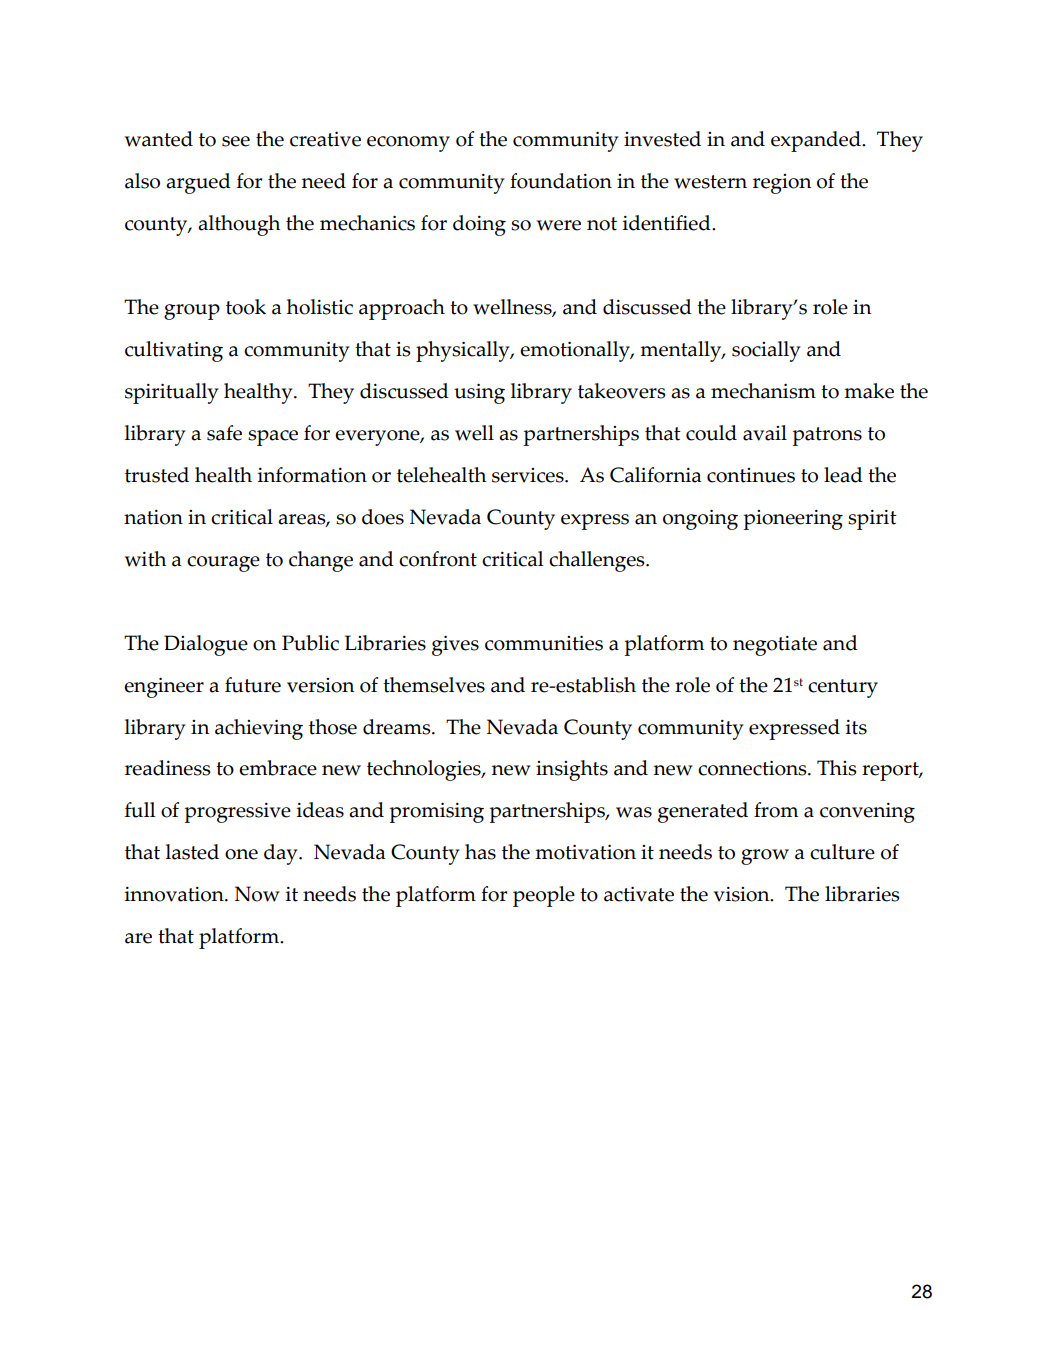  What do you see at coordinates (253, 685) in the screenshot?
I see `future` at bounding box center [253, 685].
